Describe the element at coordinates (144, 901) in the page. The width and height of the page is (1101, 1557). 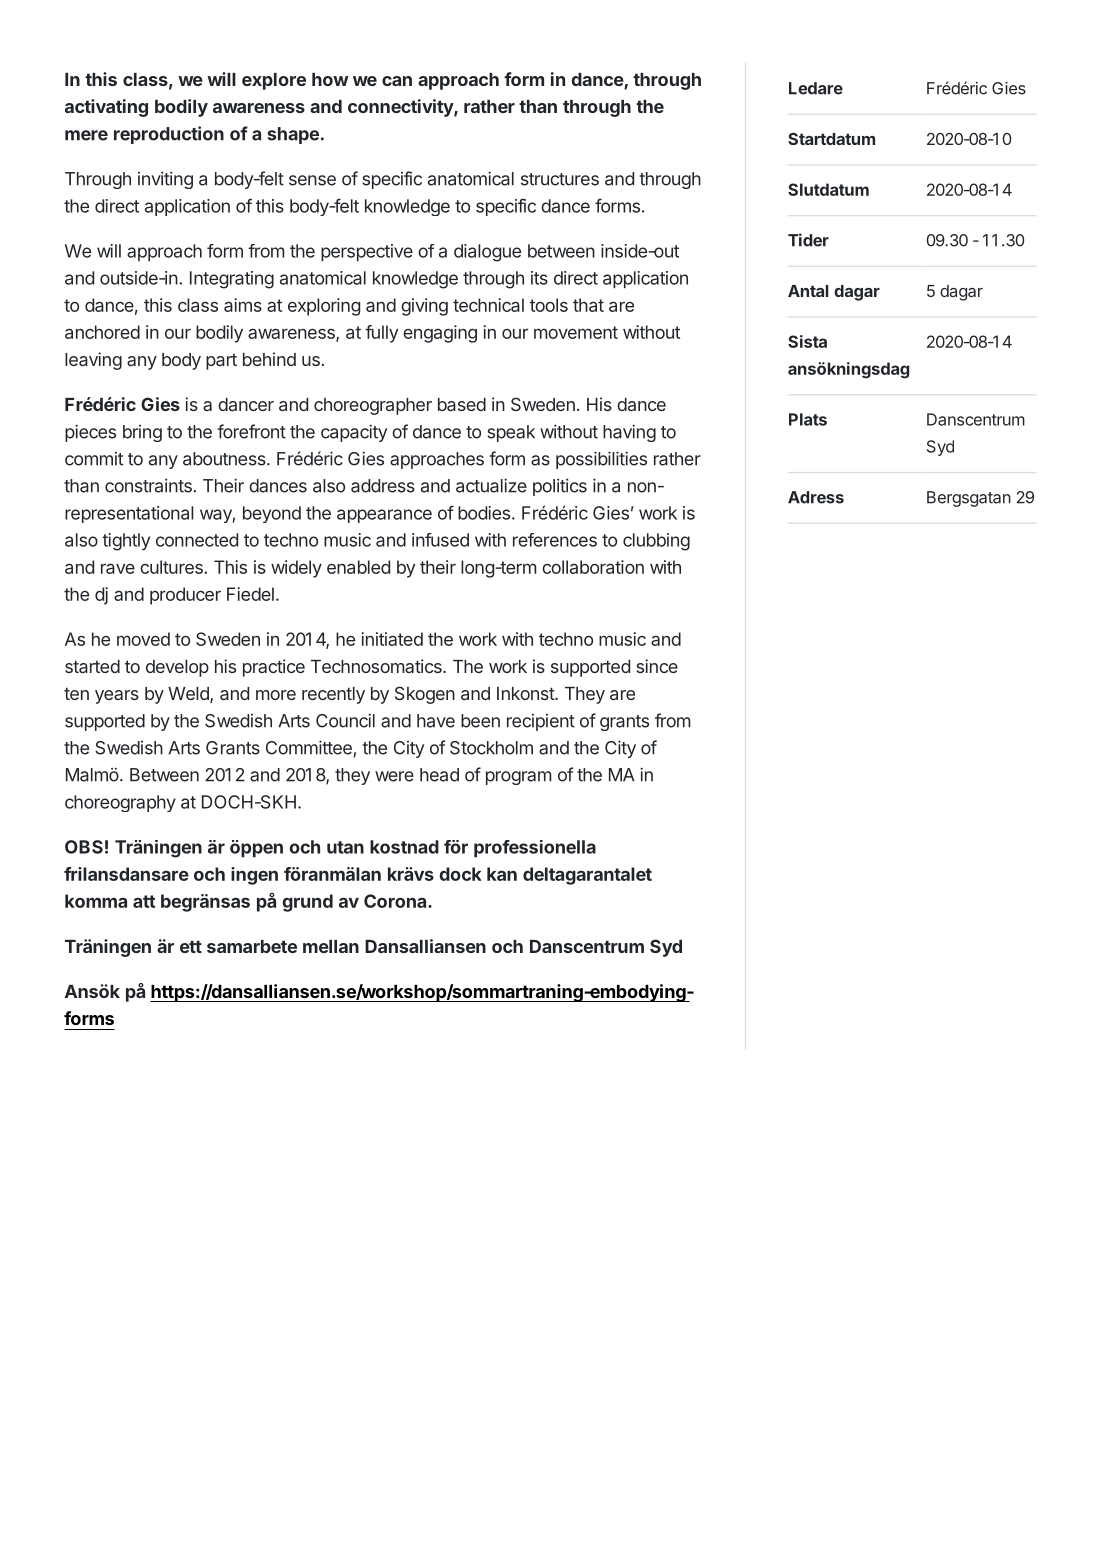
I see `att` at that location.
